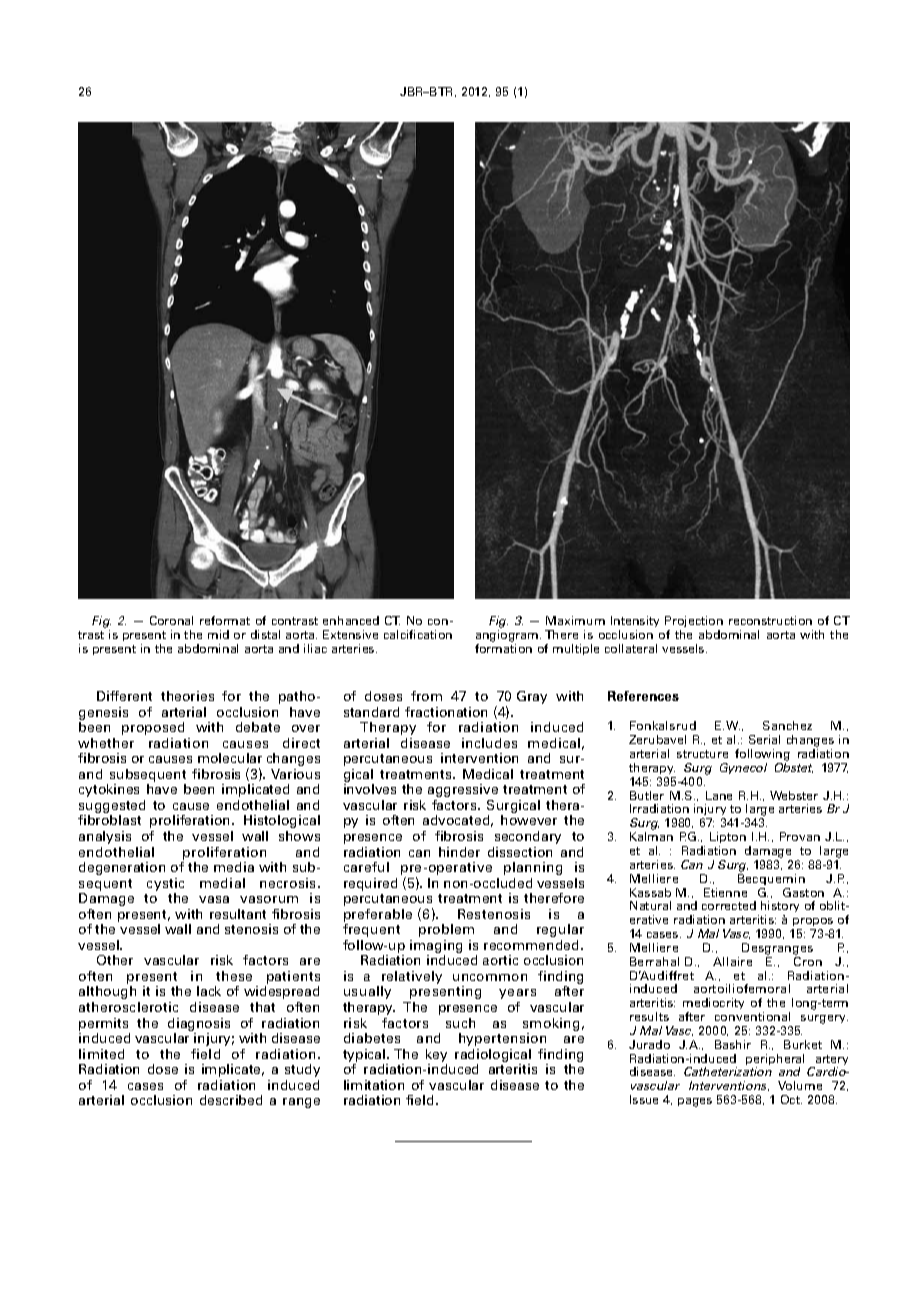 Image resolution: width=924 pixels, height=1308 pixels. Describe the element at coordinates (729, 905) in the image. I see `corrected` at that location.
